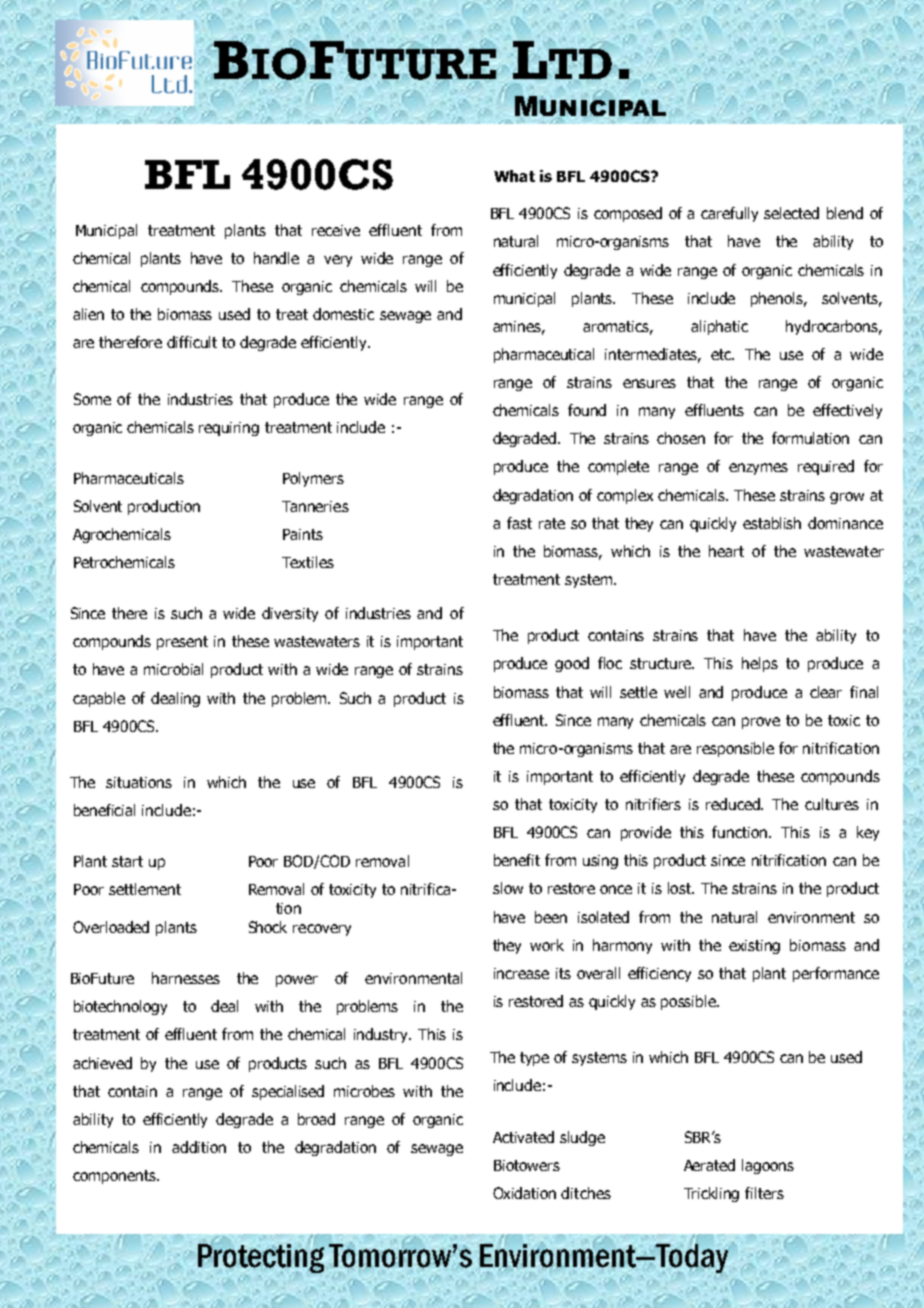  What do you see at coordinates (519, 523) in the screenshot?
I see `fast` at bounding box center [519, 523].
